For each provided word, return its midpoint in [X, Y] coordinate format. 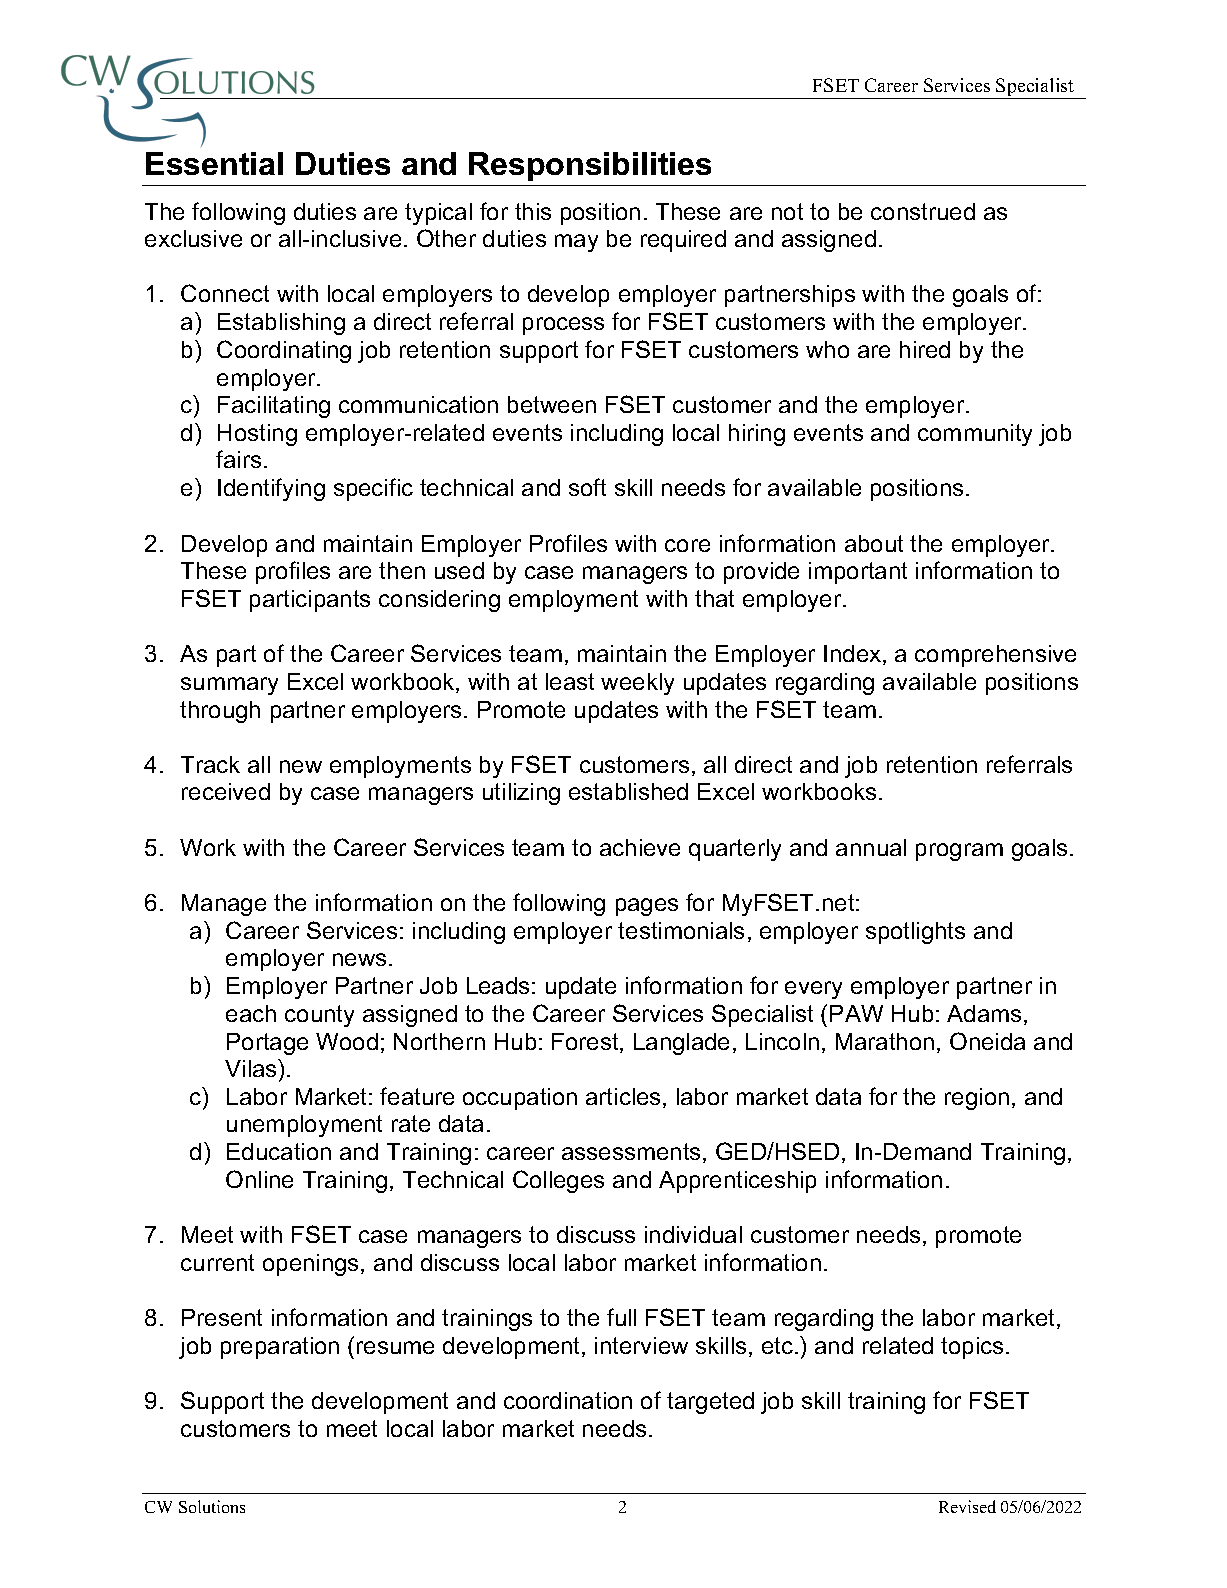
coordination [568, 1400]
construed [923, 211]
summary [229, 686]
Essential [214, 163]
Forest [586, 1043]
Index [854, 655]
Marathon [885, 1041]
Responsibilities [590, 166]
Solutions [212, 1506]
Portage [267, 1044]
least [570, 681]
